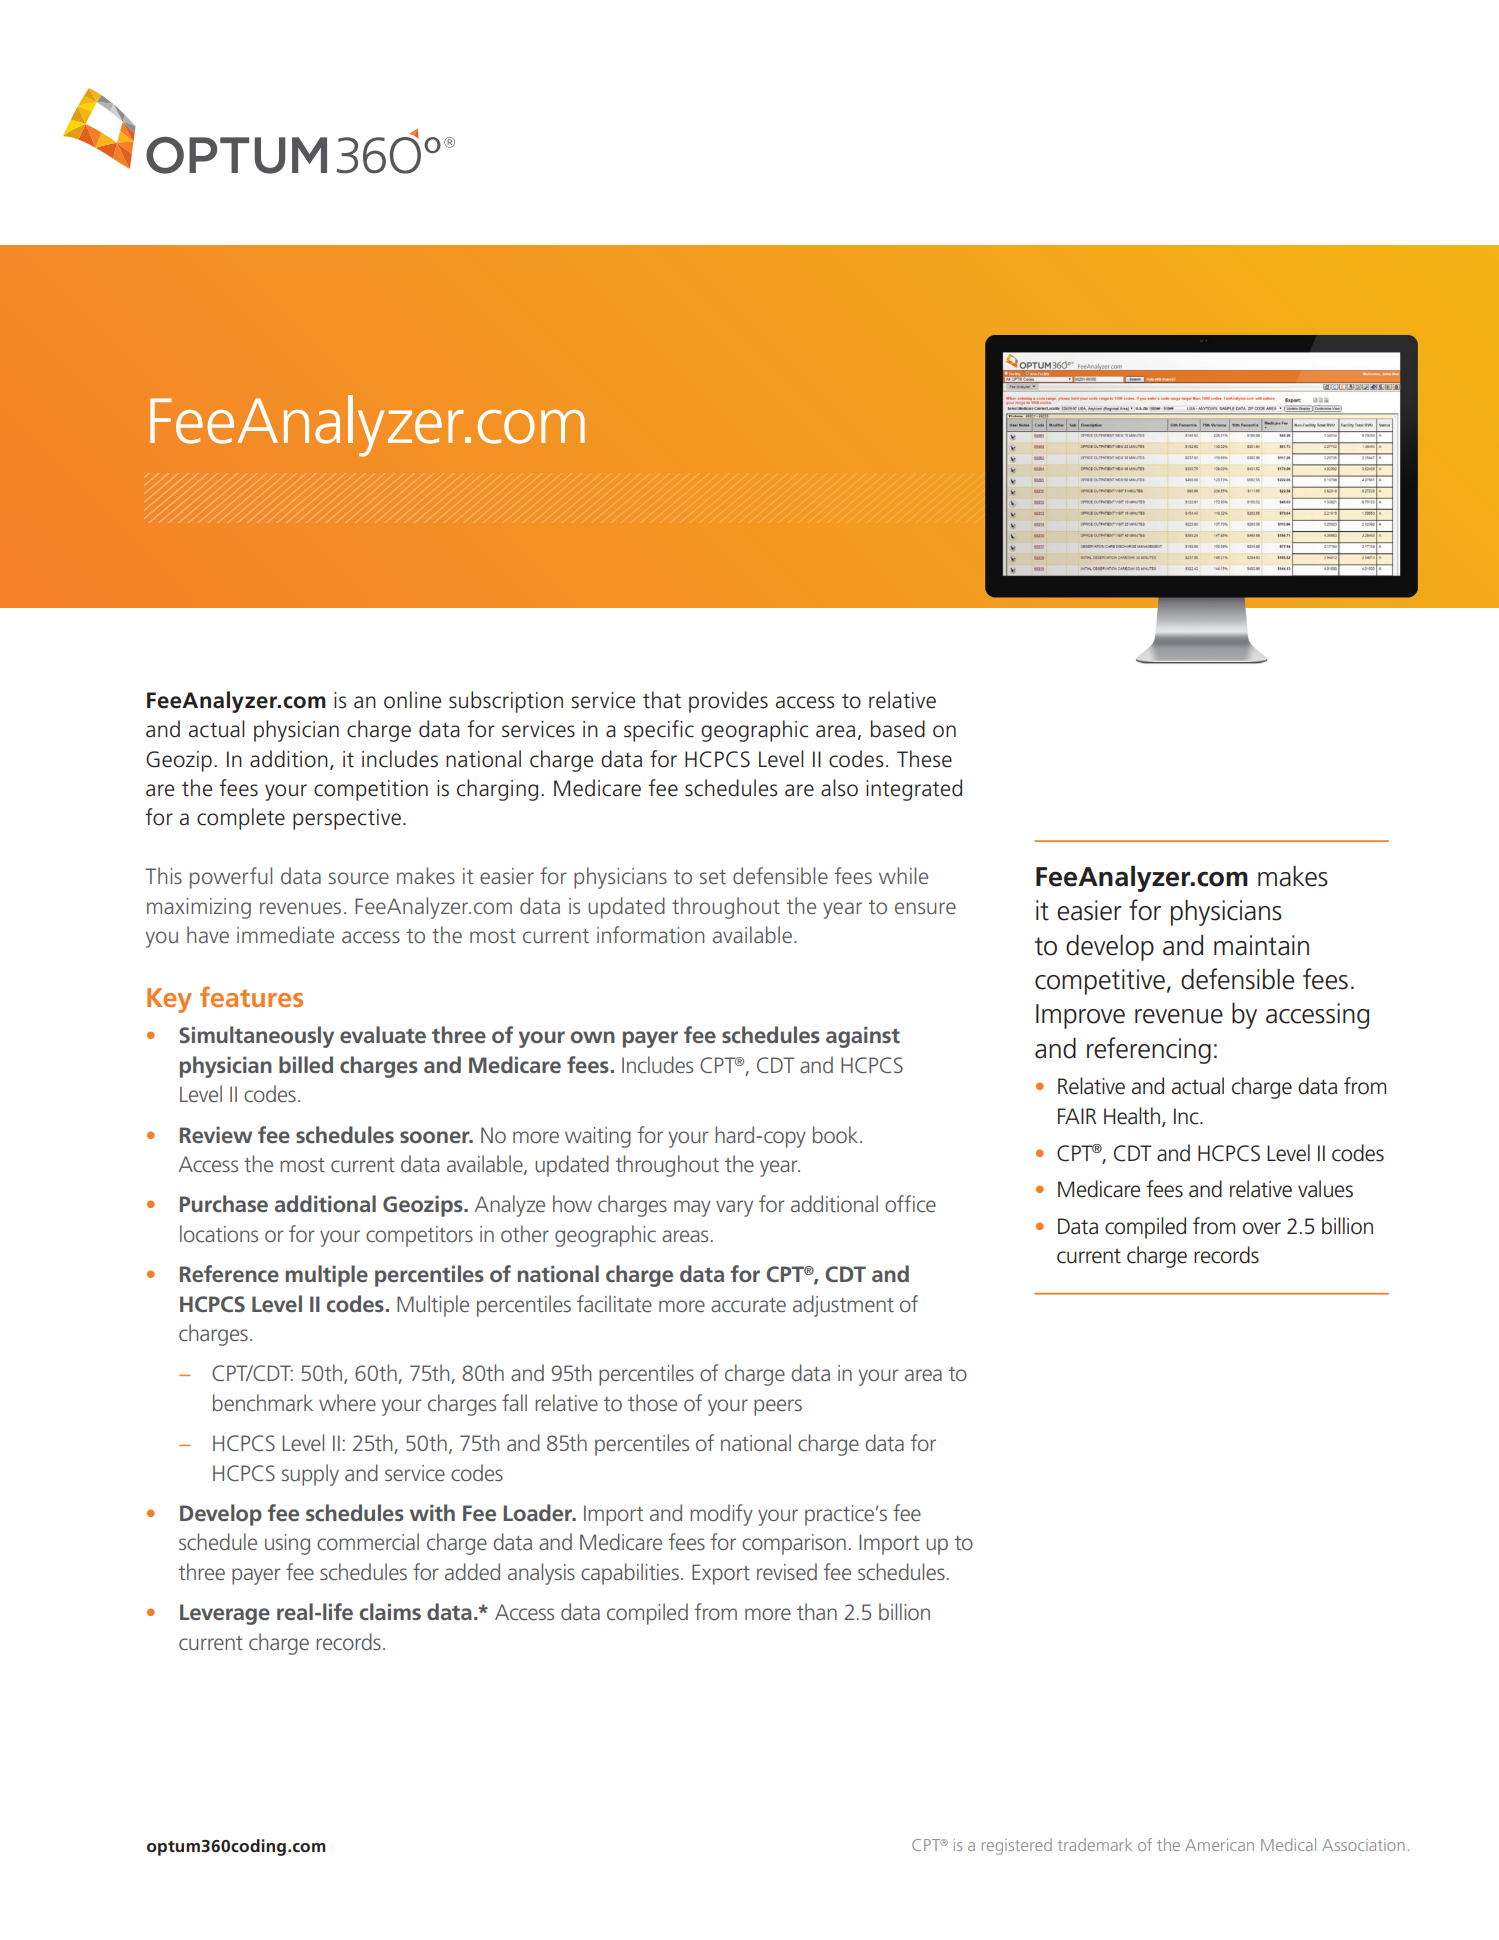 The height and width of the screenshot is (1940, 1499). I want to click on Leverage, so click(225, 1614).
